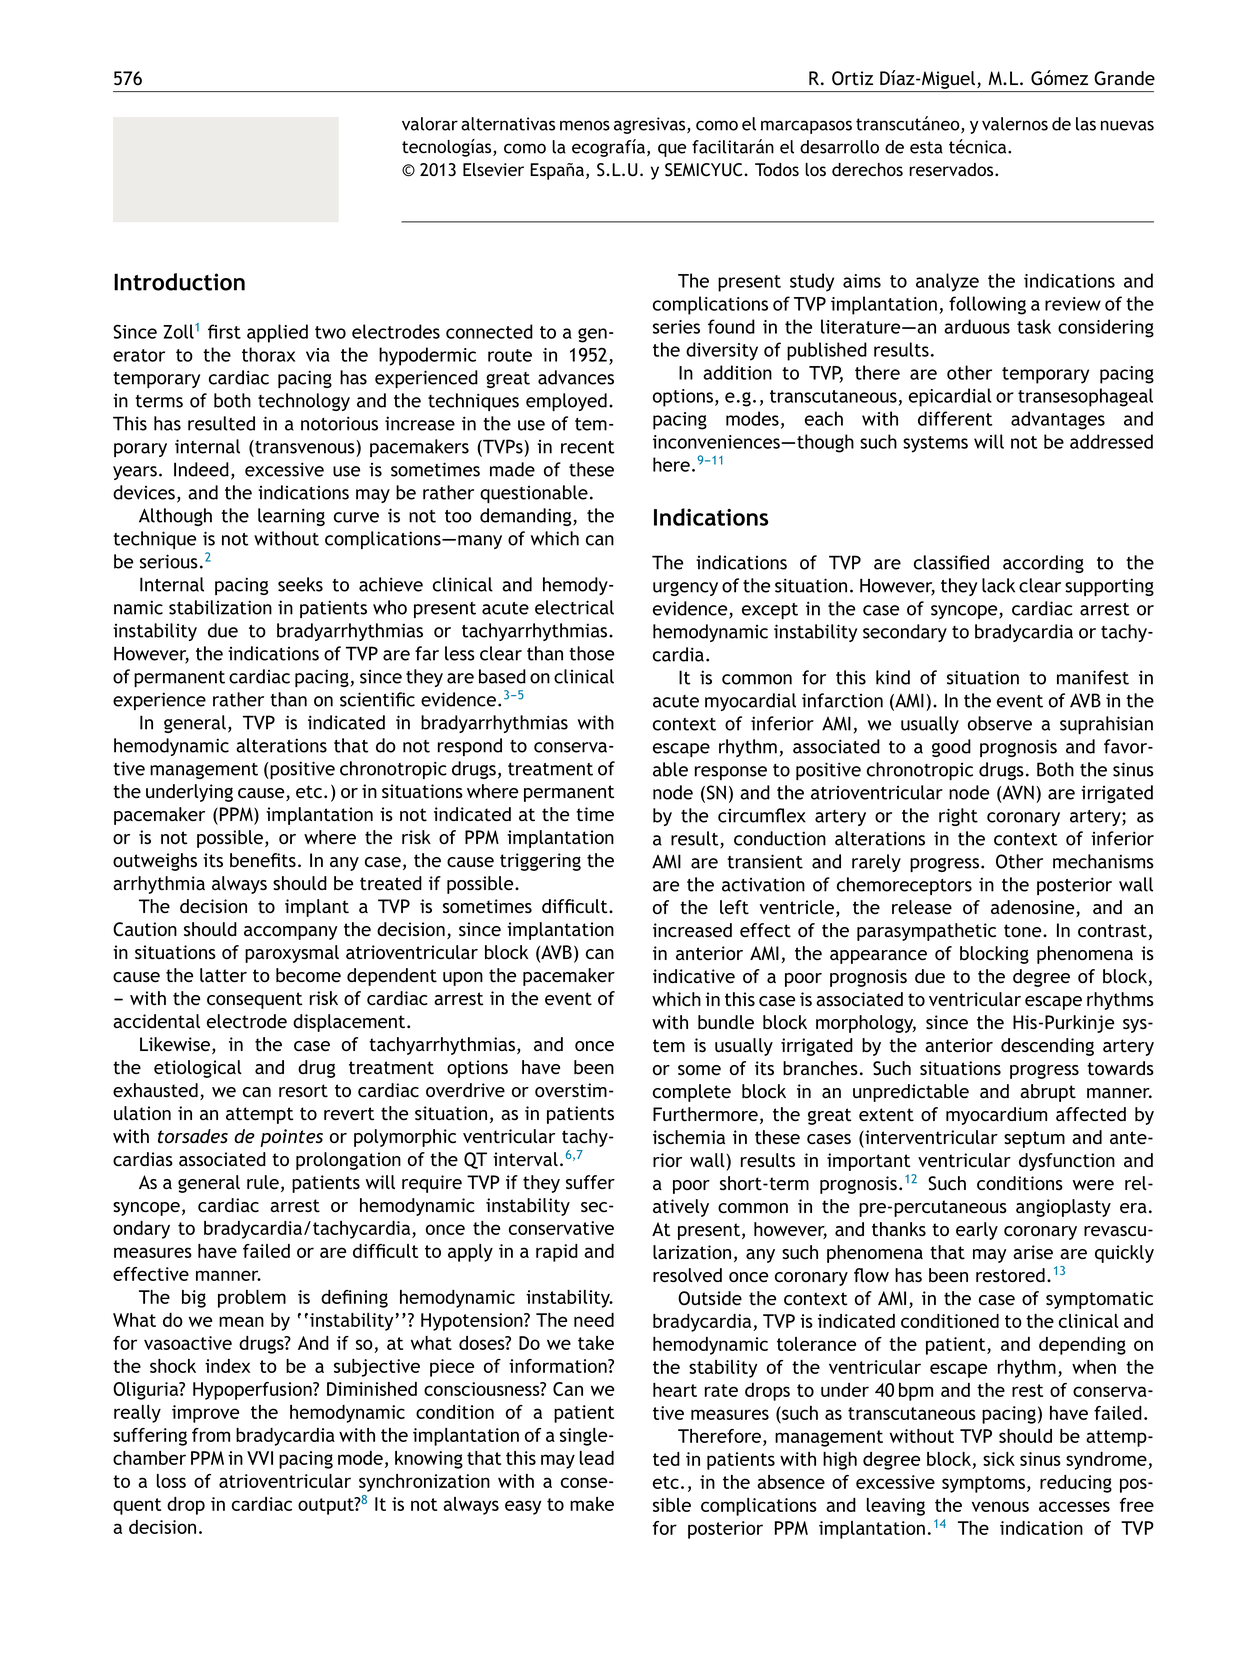 This screenshot has width=1249, height=1665. Describe the element at coordinates (926, 147) in the screenshot. I see `esta` at that location.
